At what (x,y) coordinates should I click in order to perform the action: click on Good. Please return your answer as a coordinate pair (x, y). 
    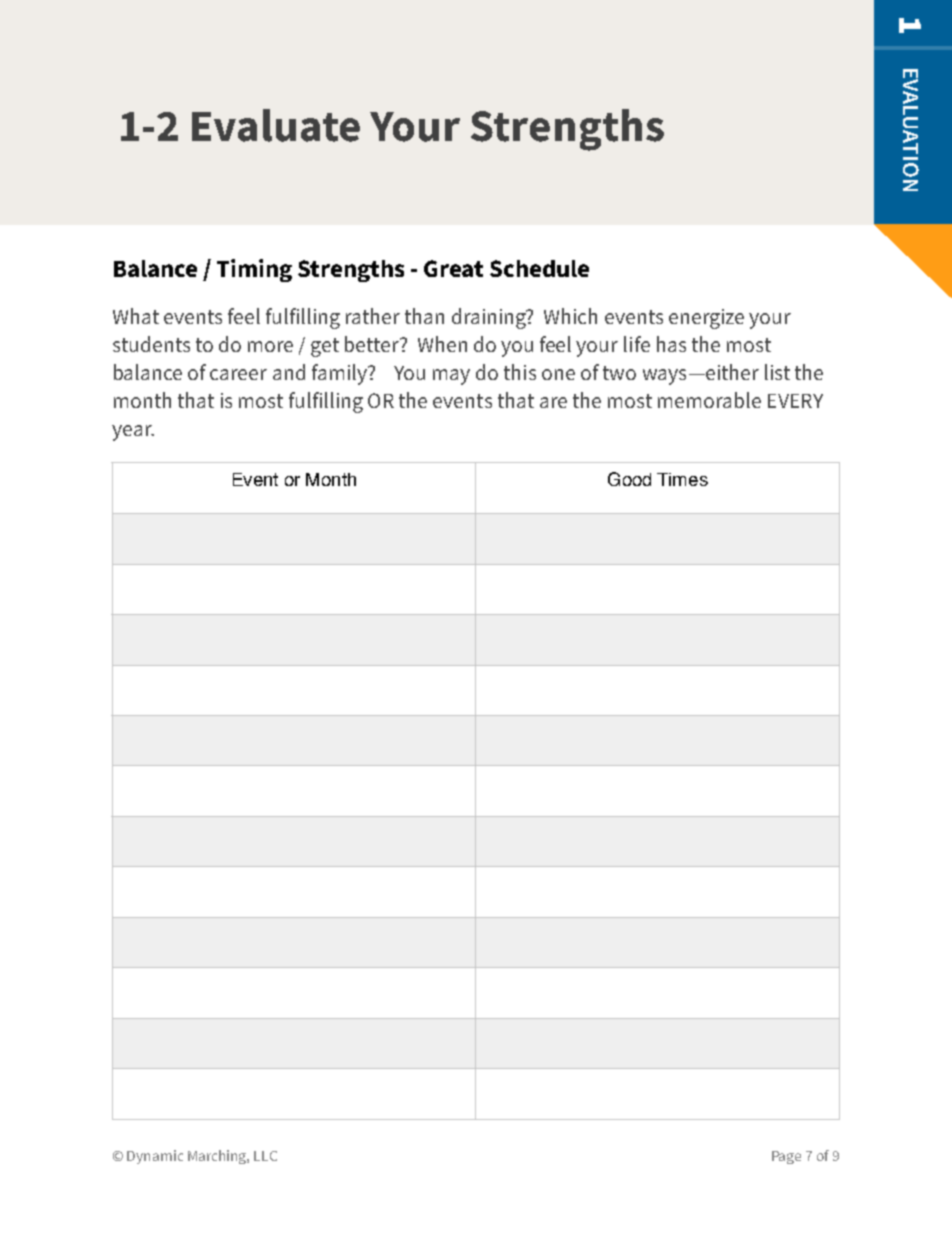
    Looking at the image, I should click on (629, 479).
